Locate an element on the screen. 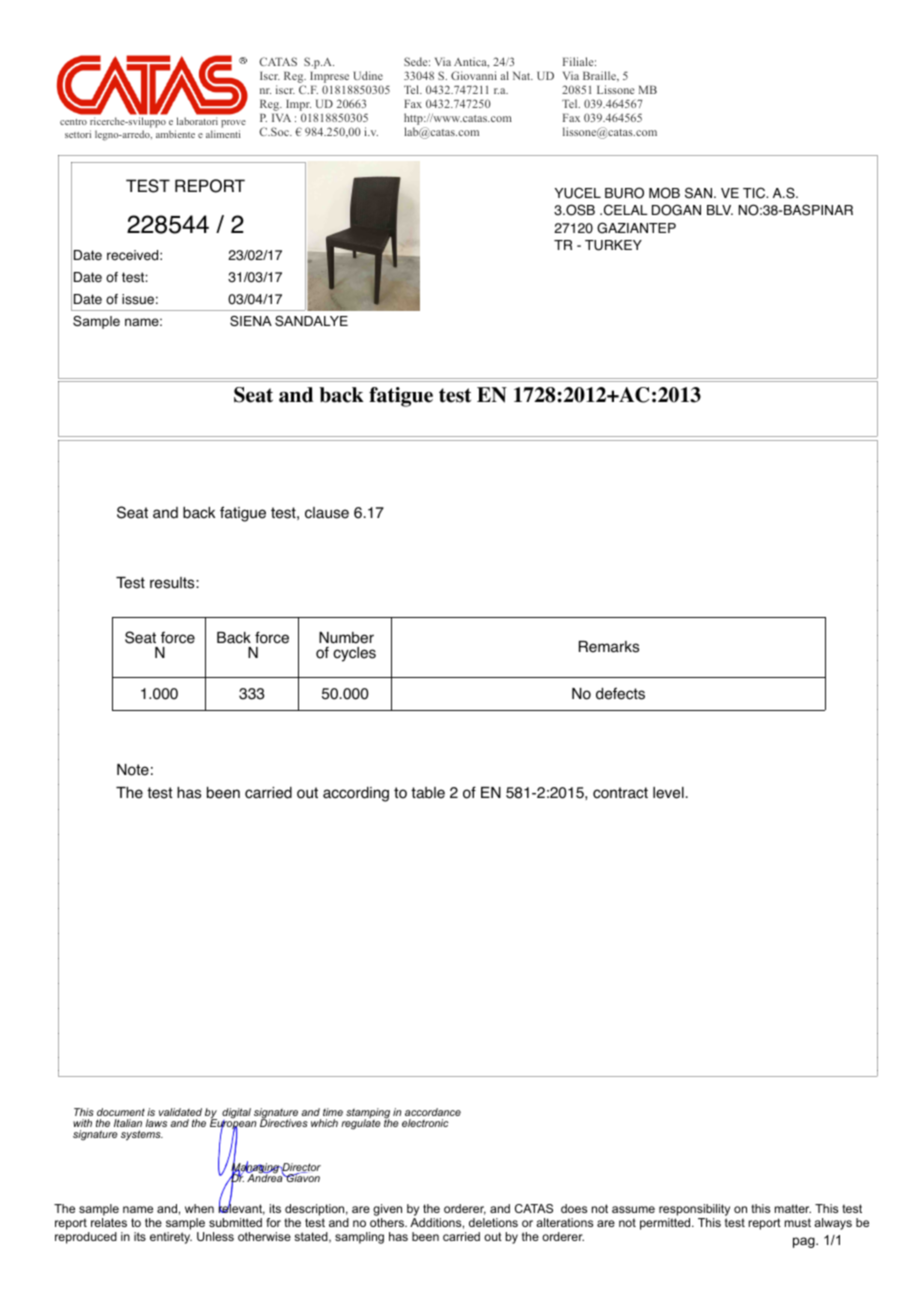  responsibility is located at coordinates (694, 1210).
